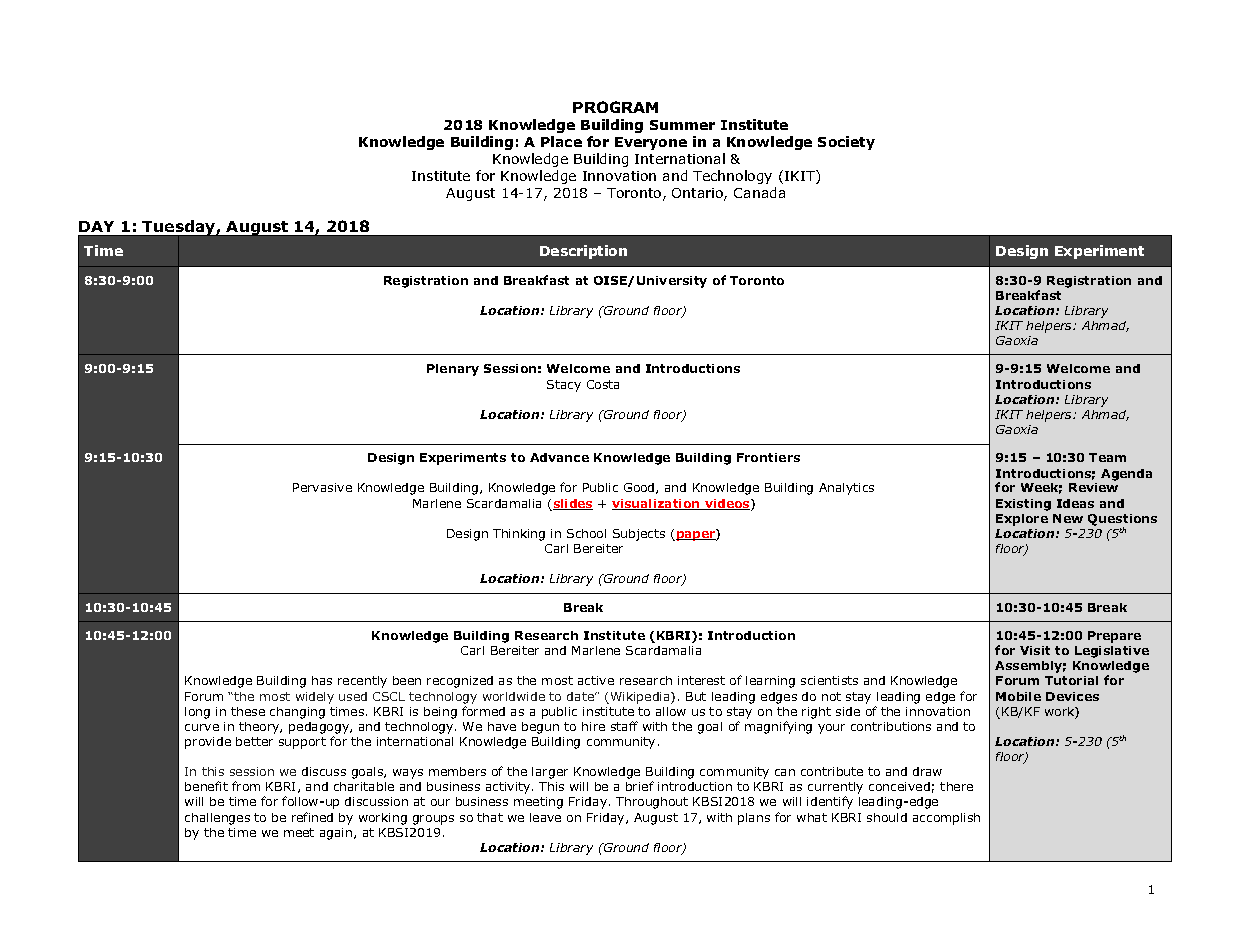 This screenshot has width=1233, height=952. Describe the element at coordinates (519, 535) in the screenshot. I see `Thinking` at that location.
